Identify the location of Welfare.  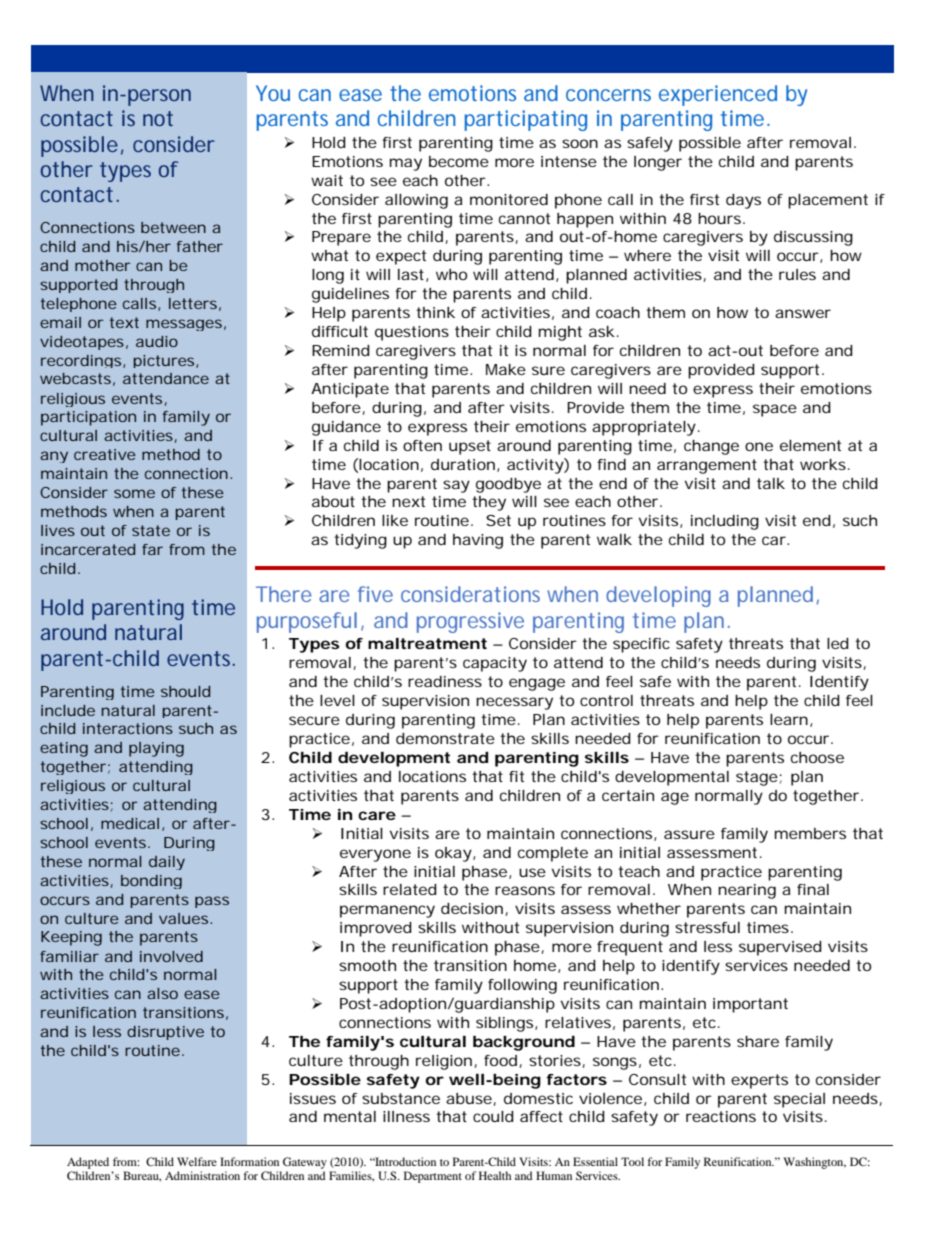
(197, 1161).
